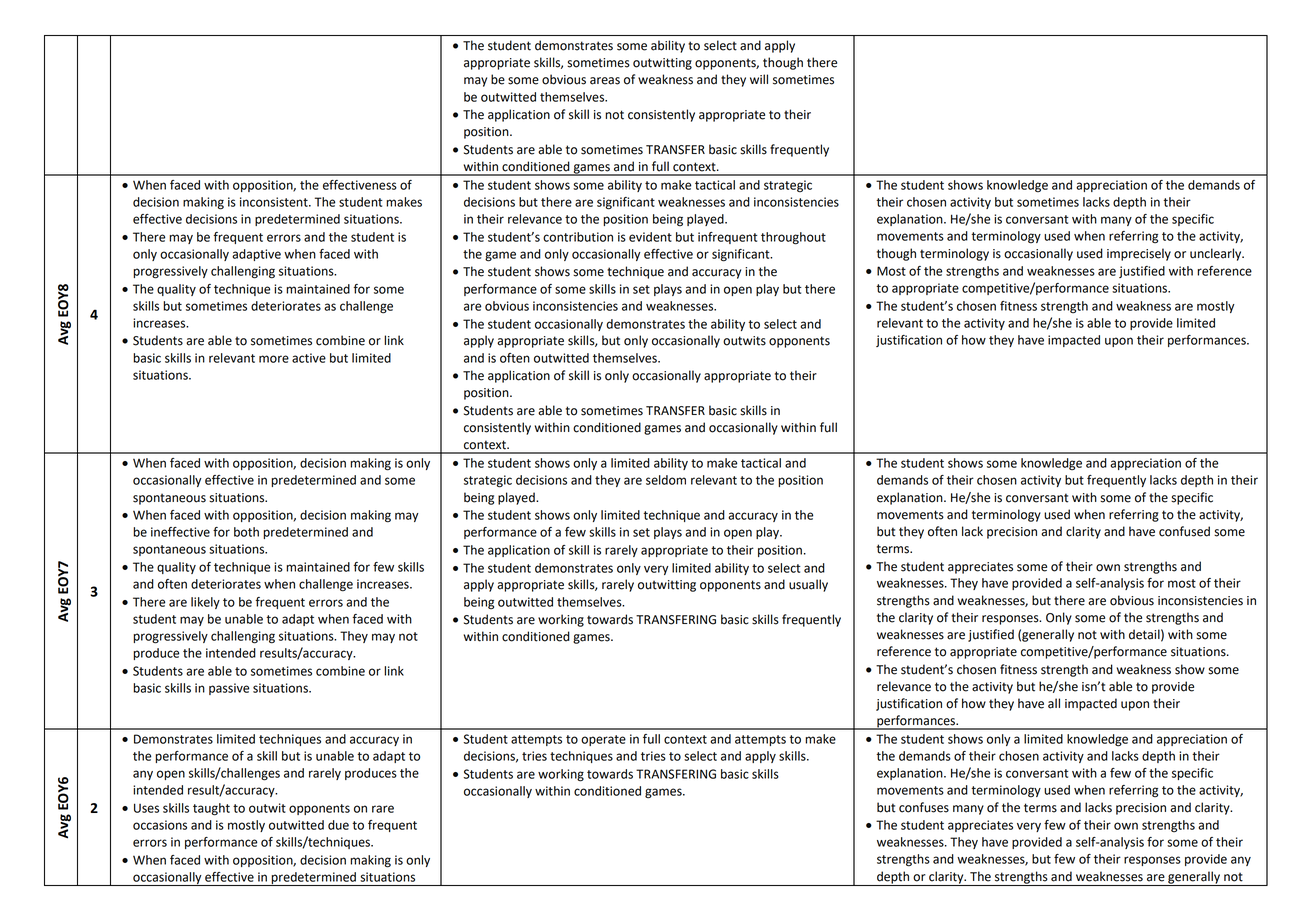  Describe the element at coordinates (666, 480) in the page. I see `seldom` at that location.
